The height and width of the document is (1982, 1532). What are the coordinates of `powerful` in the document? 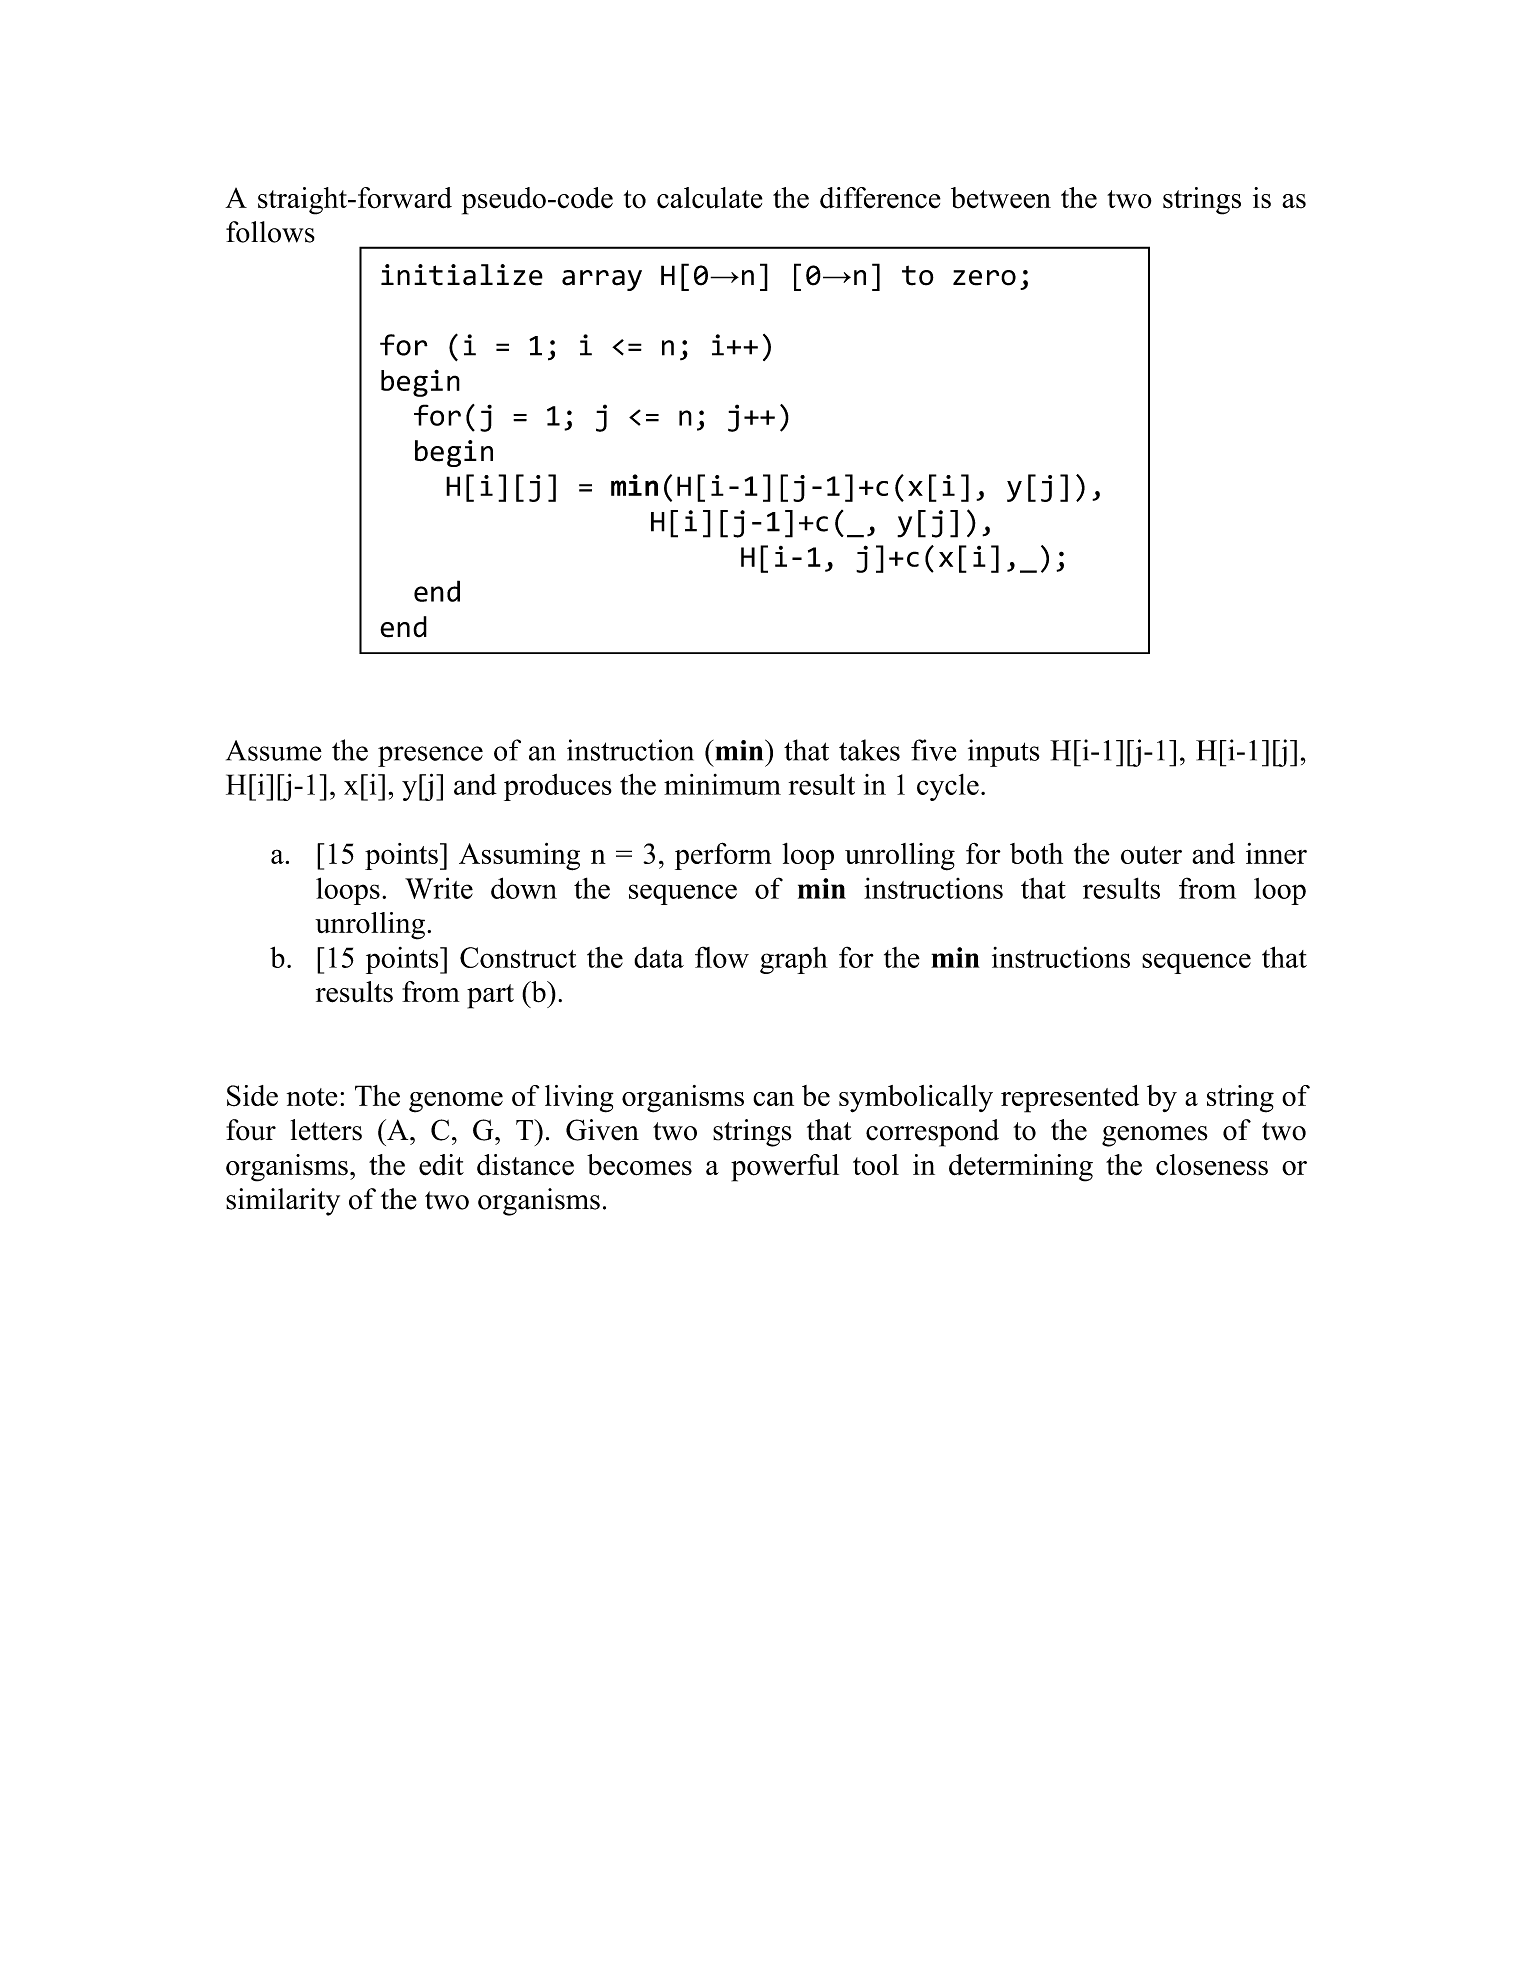 It's located at (785, 1168).
